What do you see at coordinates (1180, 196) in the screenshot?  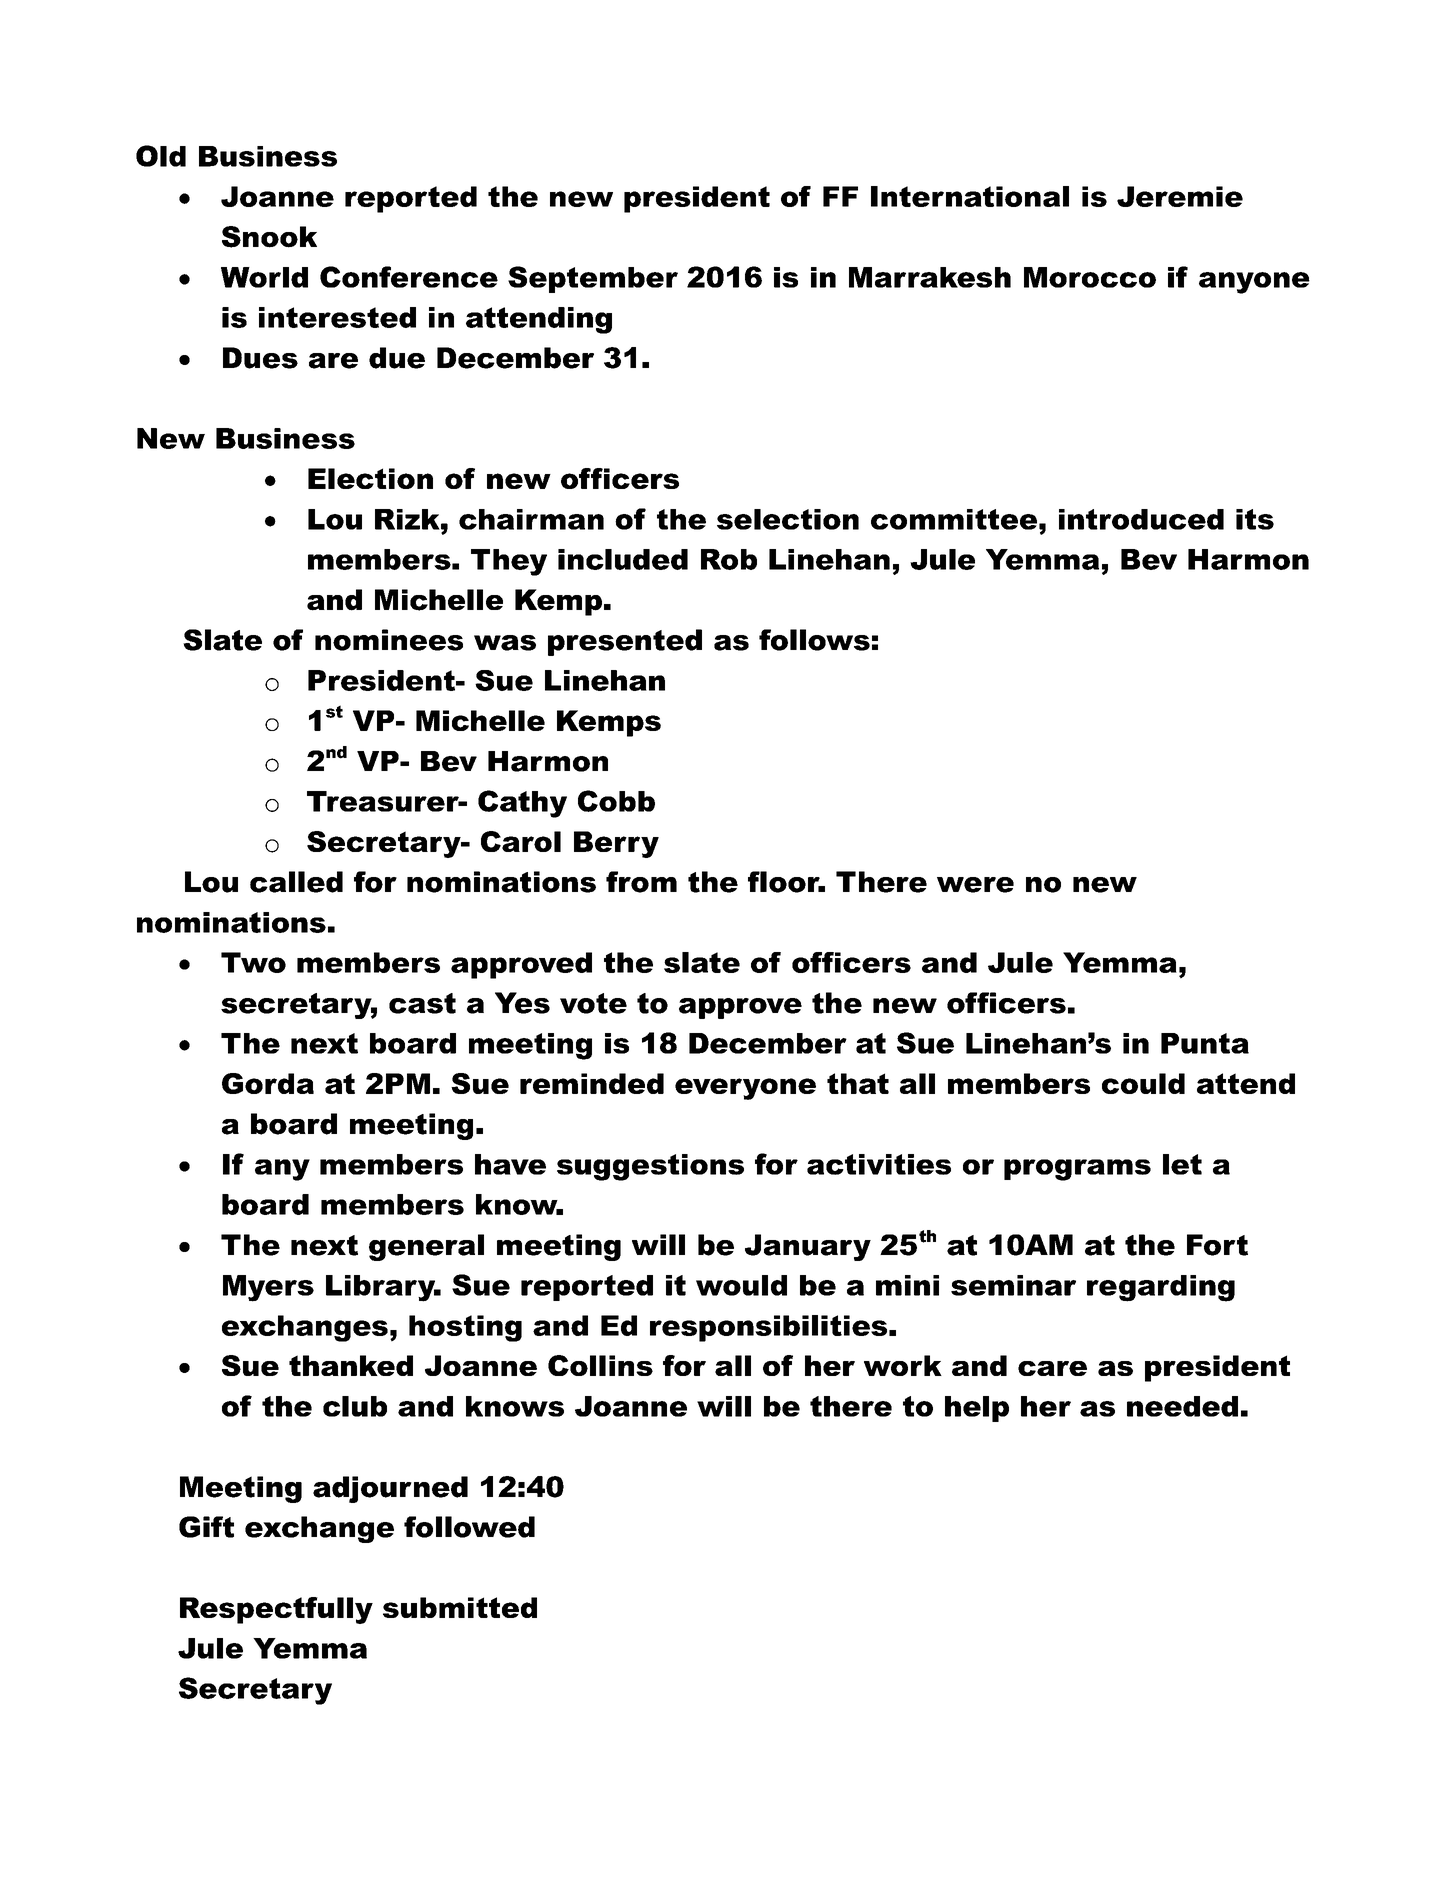 I see `Jeremie` at bounding box center [1180, 196].
